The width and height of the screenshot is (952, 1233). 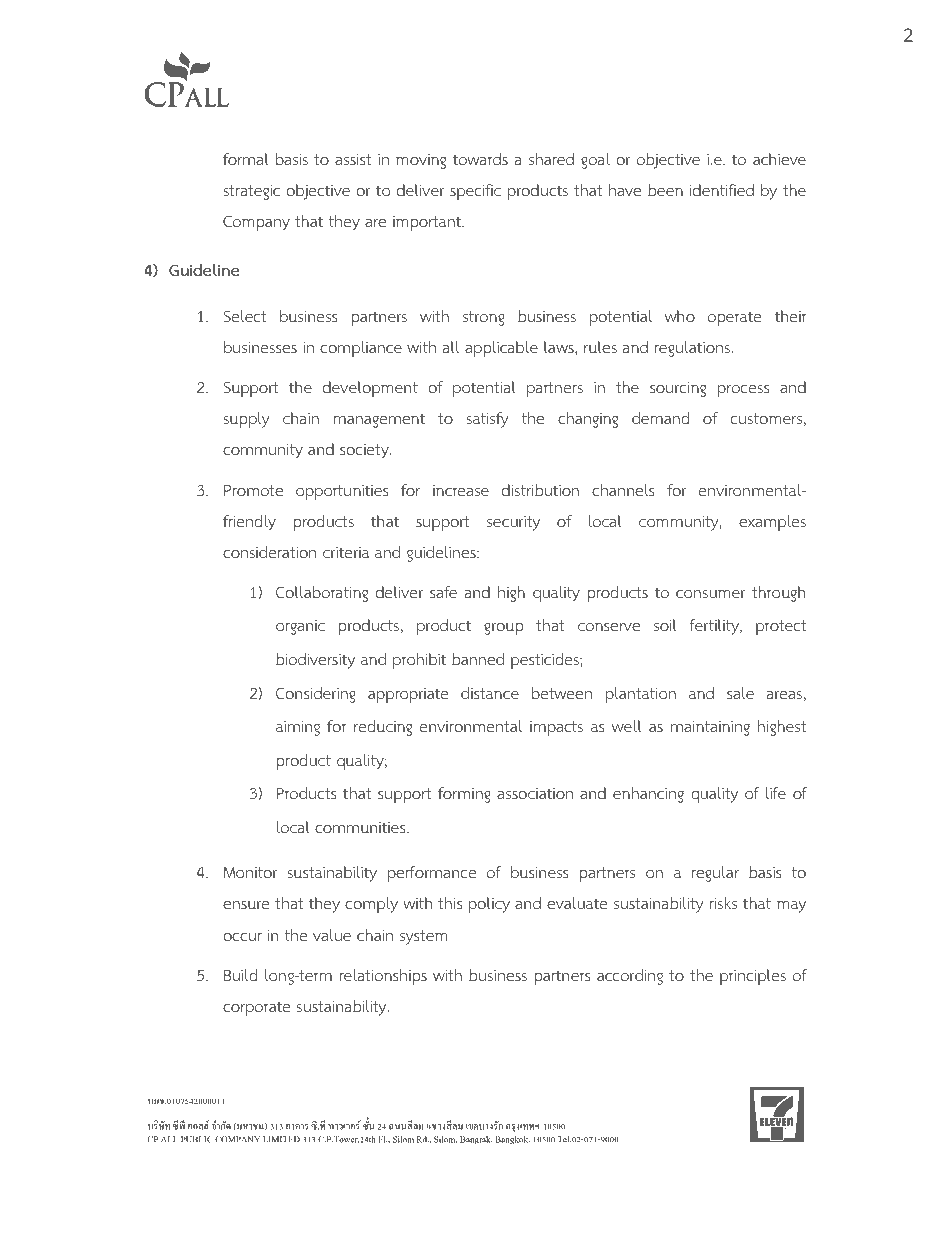 I want to click on satisfy, so click(x=488, y=420).
